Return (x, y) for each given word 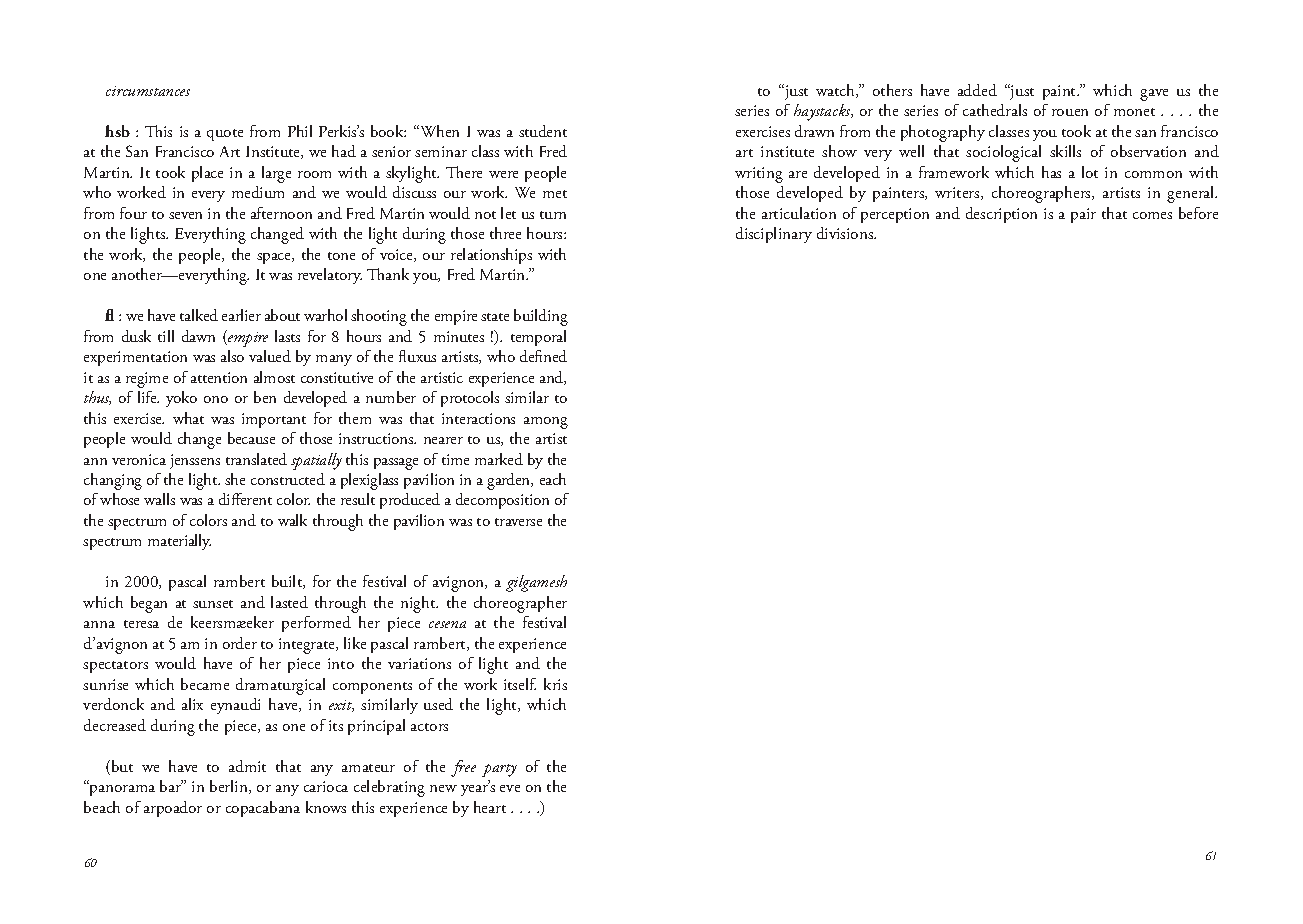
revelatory (330, 276)
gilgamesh (536, 583)
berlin (230, 787)
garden (510, 481)
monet (1134, 112)
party (499, 770)
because (251, 438)
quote (225, 135)
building (541, 317)
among (546, 423)
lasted (289, 602)
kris (555, 684)
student (543, 131)
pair (1083, 215)
